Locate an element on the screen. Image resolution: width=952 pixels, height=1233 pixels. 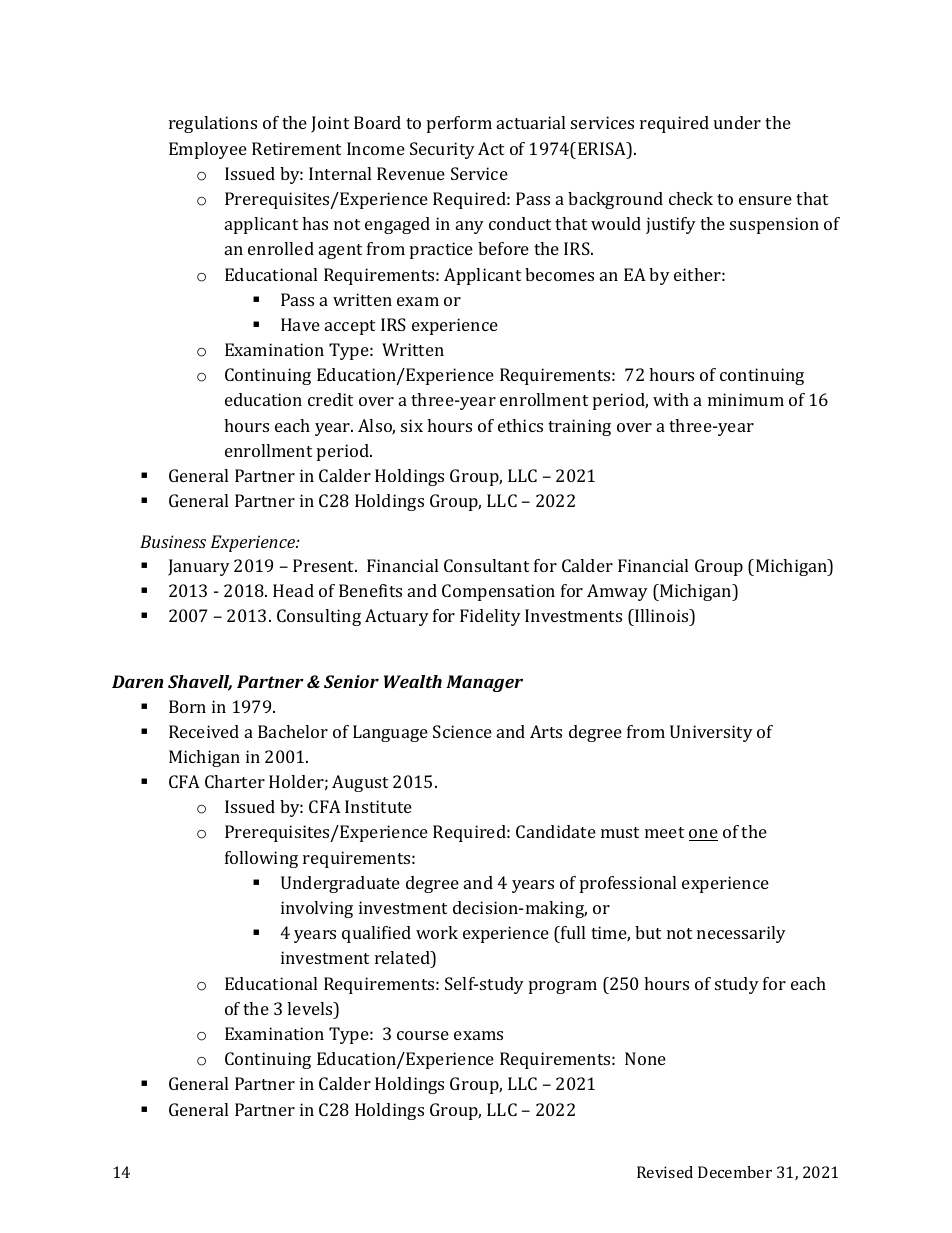
credit is located at coordinates (330, 399).
